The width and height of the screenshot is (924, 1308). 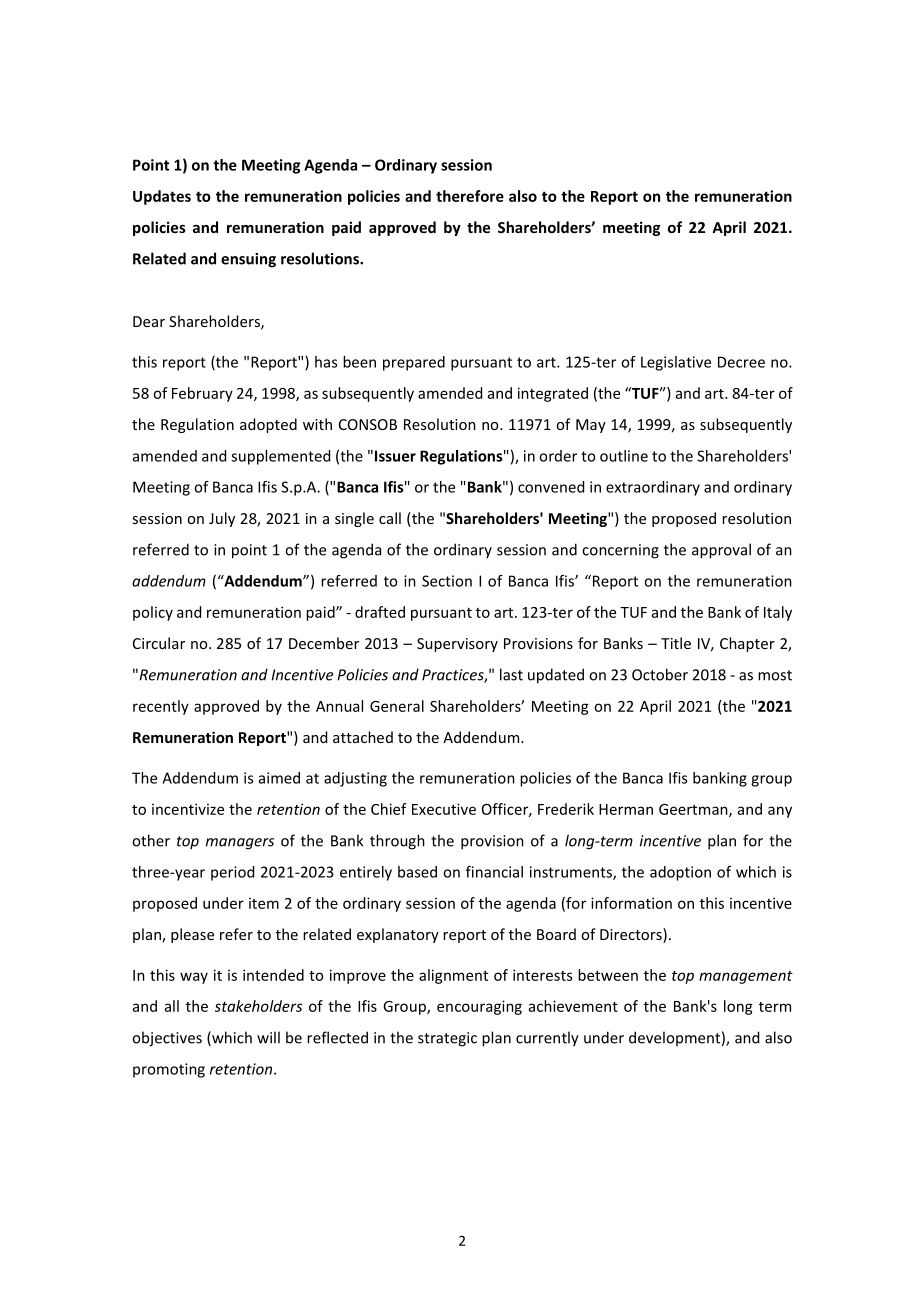 What do you see at coordinates (741, 362) in the screenshot?
I see `Decree` at bounding box center [741, 362].
